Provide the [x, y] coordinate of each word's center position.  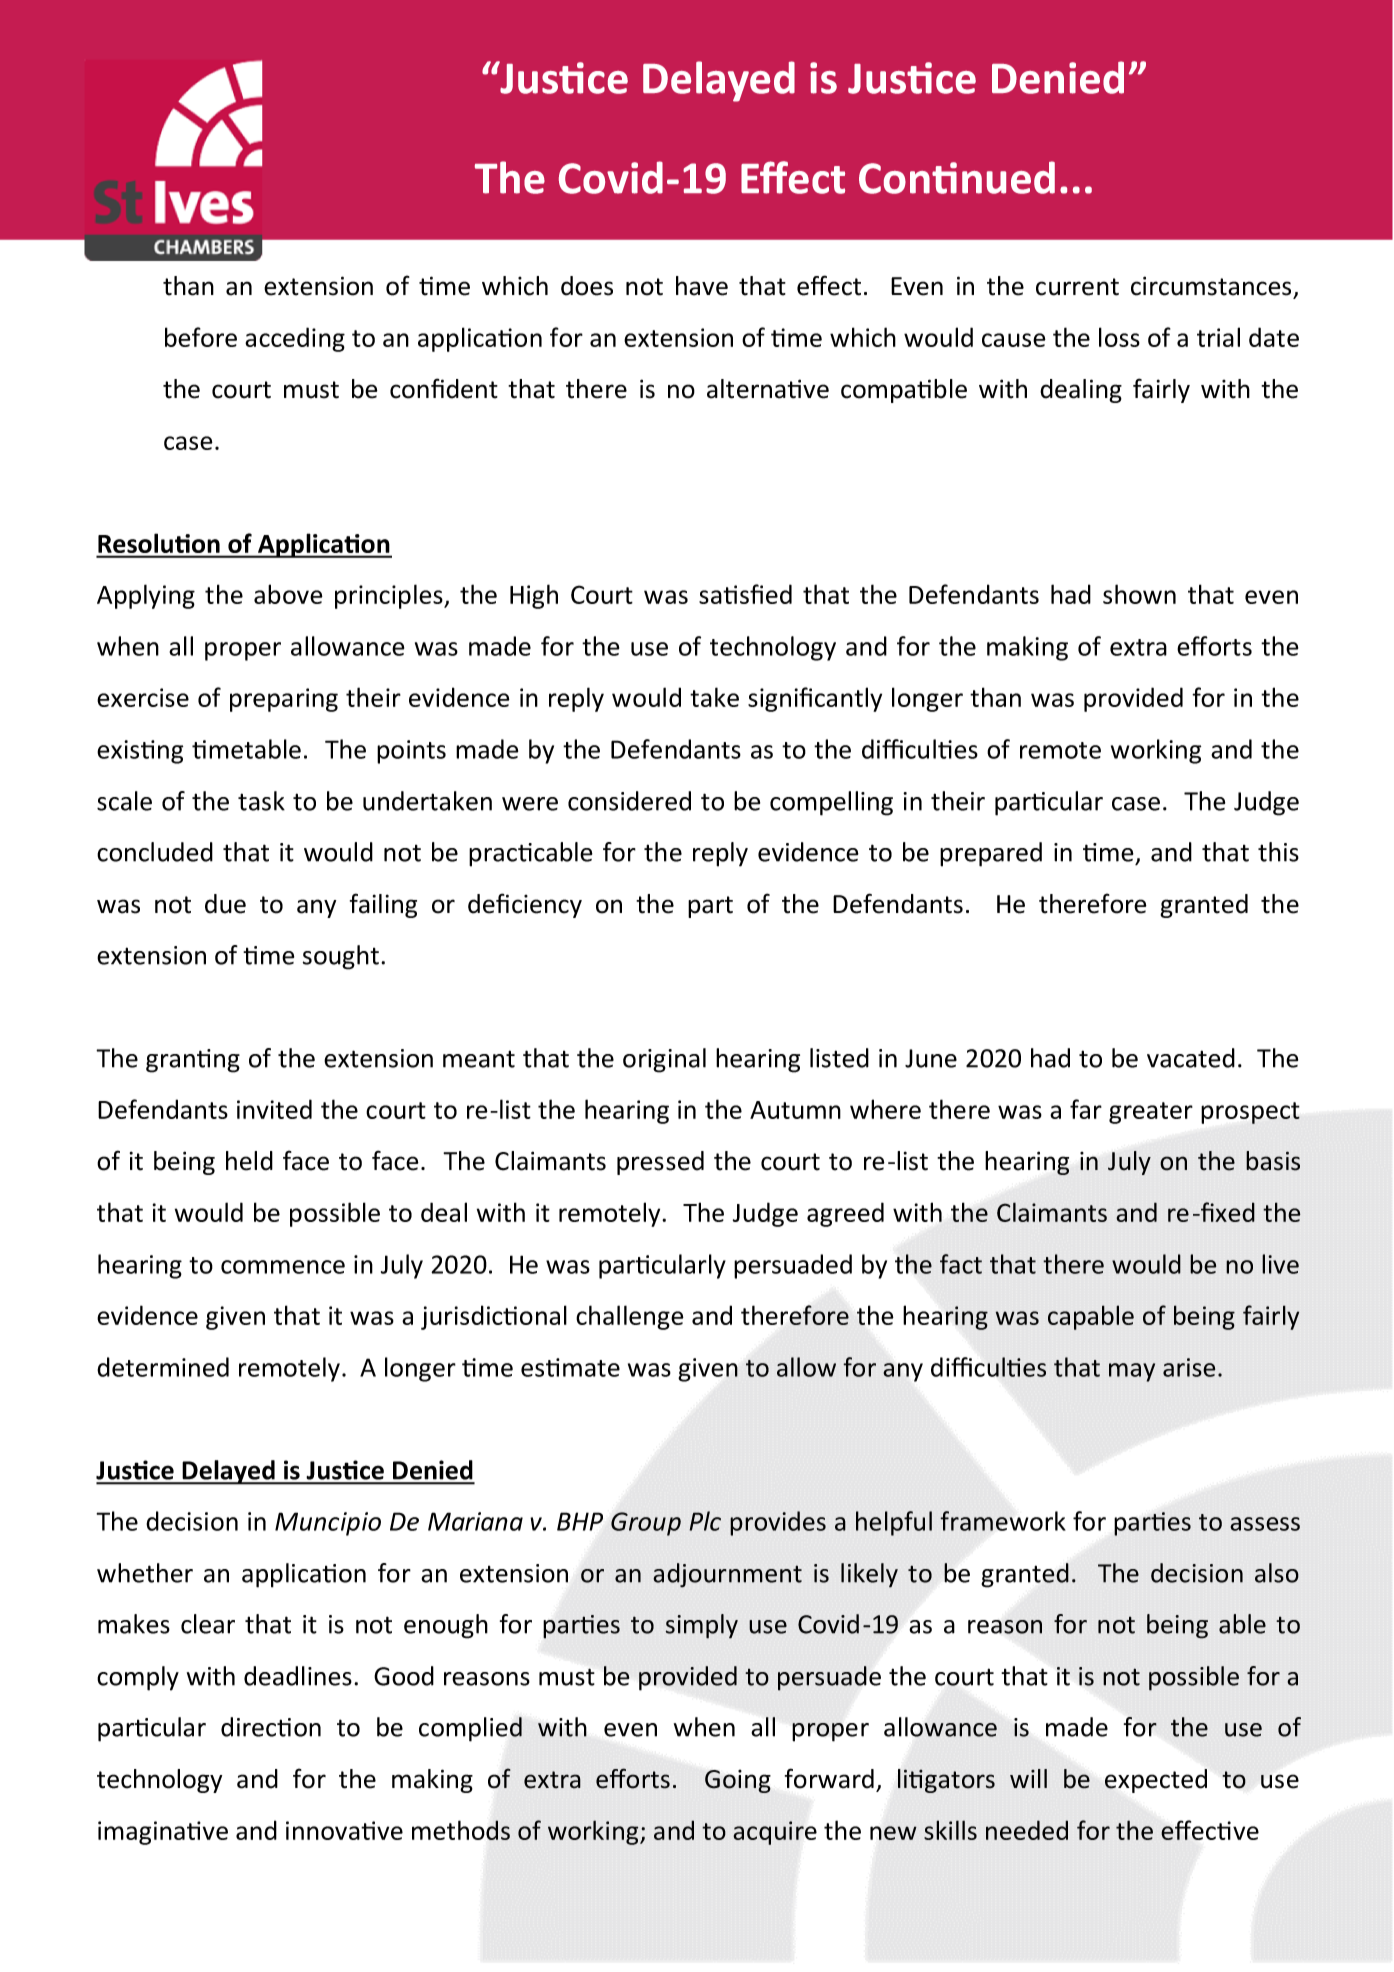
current [1077, 287]
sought [341, 957]
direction [271, 1727]
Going [738, 1781]
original [664, 1060]
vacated [1191, 1058]
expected [1156, 1781]
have [702, 286]
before [201, 337]
